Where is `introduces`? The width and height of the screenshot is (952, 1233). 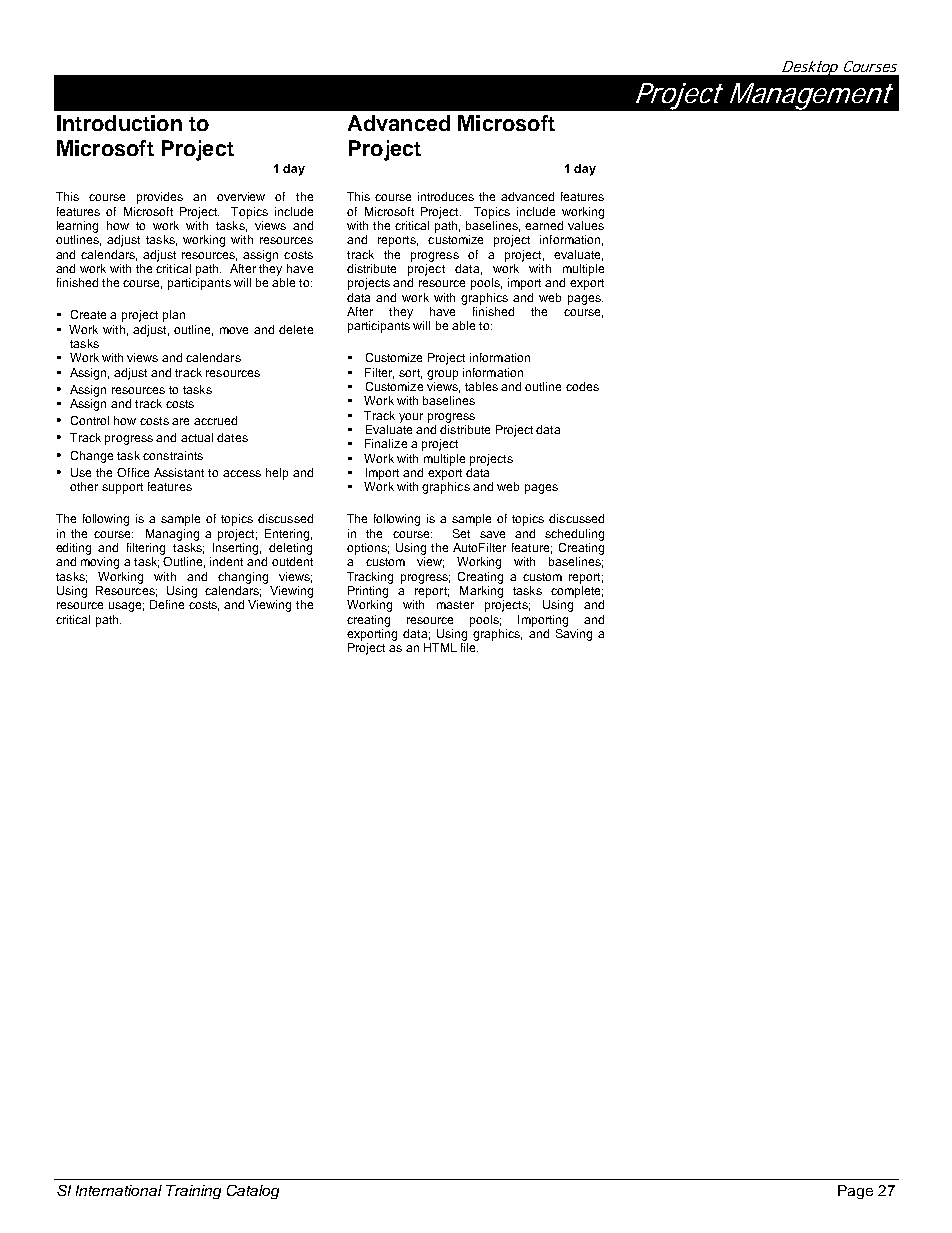 introduces is located at coordinates (446, 196).
